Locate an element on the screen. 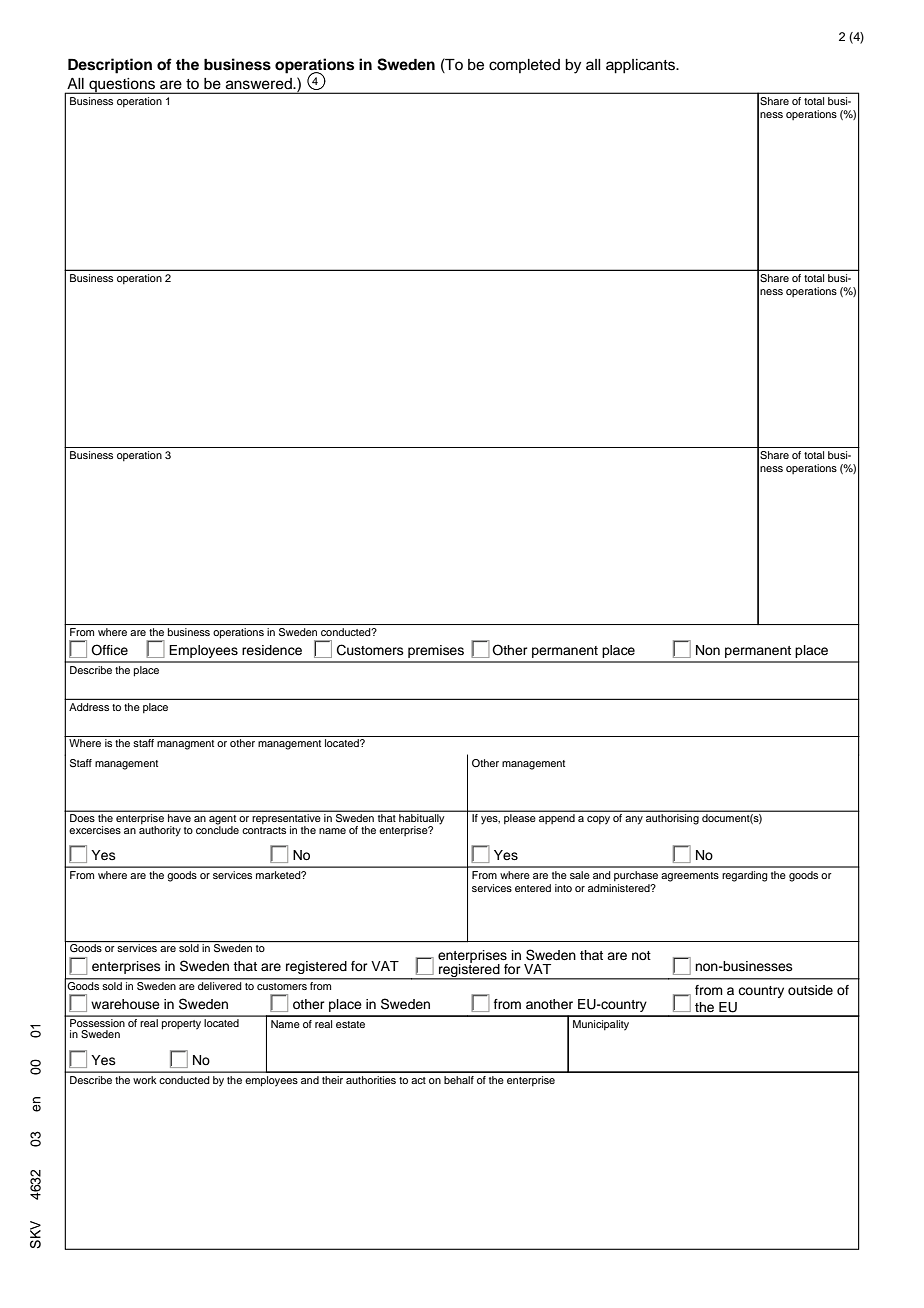  work is located at coordinates (145, 1080).
